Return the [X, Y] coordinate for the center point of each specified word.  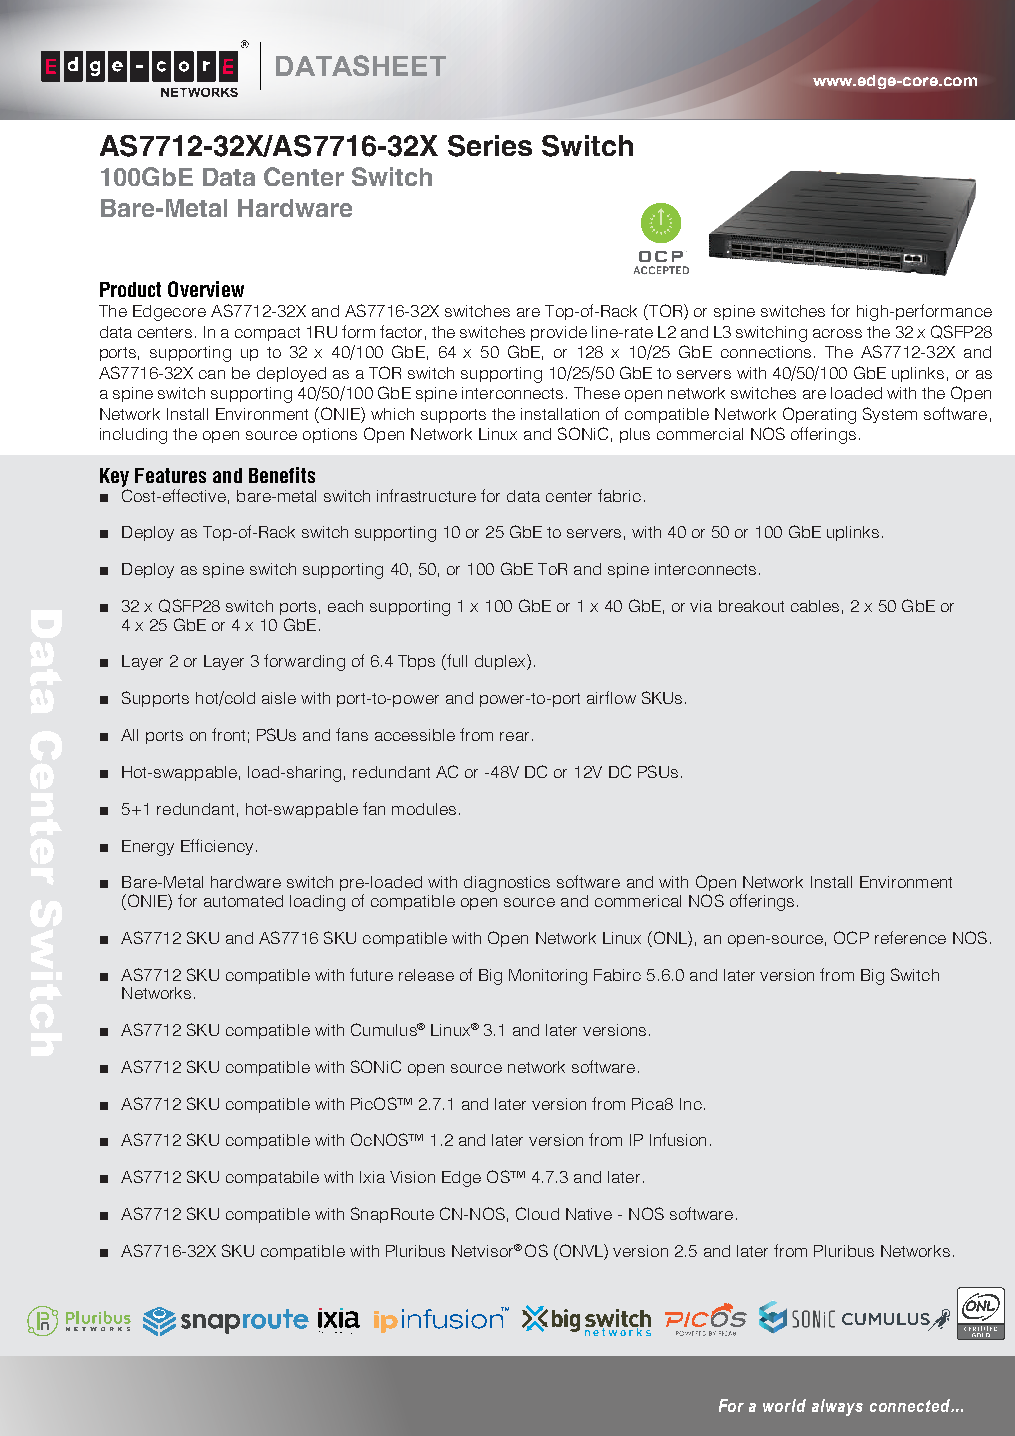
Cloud [537, 1213]
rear [514, 736]
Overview [206, 289]
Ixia [372, 1177]
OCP [851, 937]
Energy [148, 848]
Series [490, 146]
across [837, 333]
